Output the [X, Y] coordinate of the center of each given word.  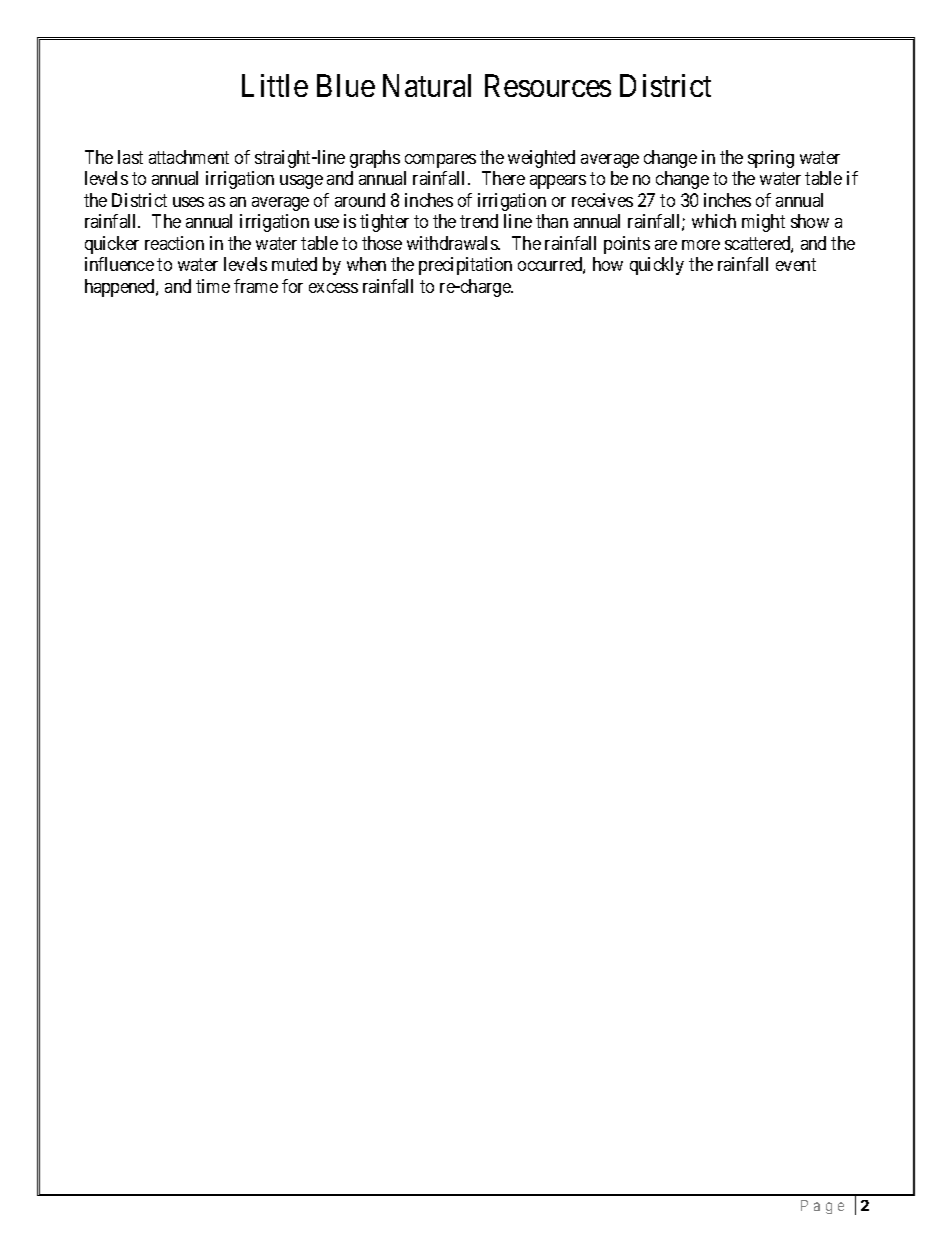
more [701, 245]
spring [771, 159]
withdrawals [453, 243]
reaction [174, 243]
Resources [548, 86]
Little [275, 85]
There [503, 178]
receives [602, 200]
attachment [189, 157]
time [213, 286]
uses [188, 202]
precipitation [465, 266]
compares [440, 161]
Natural [427, 85]
